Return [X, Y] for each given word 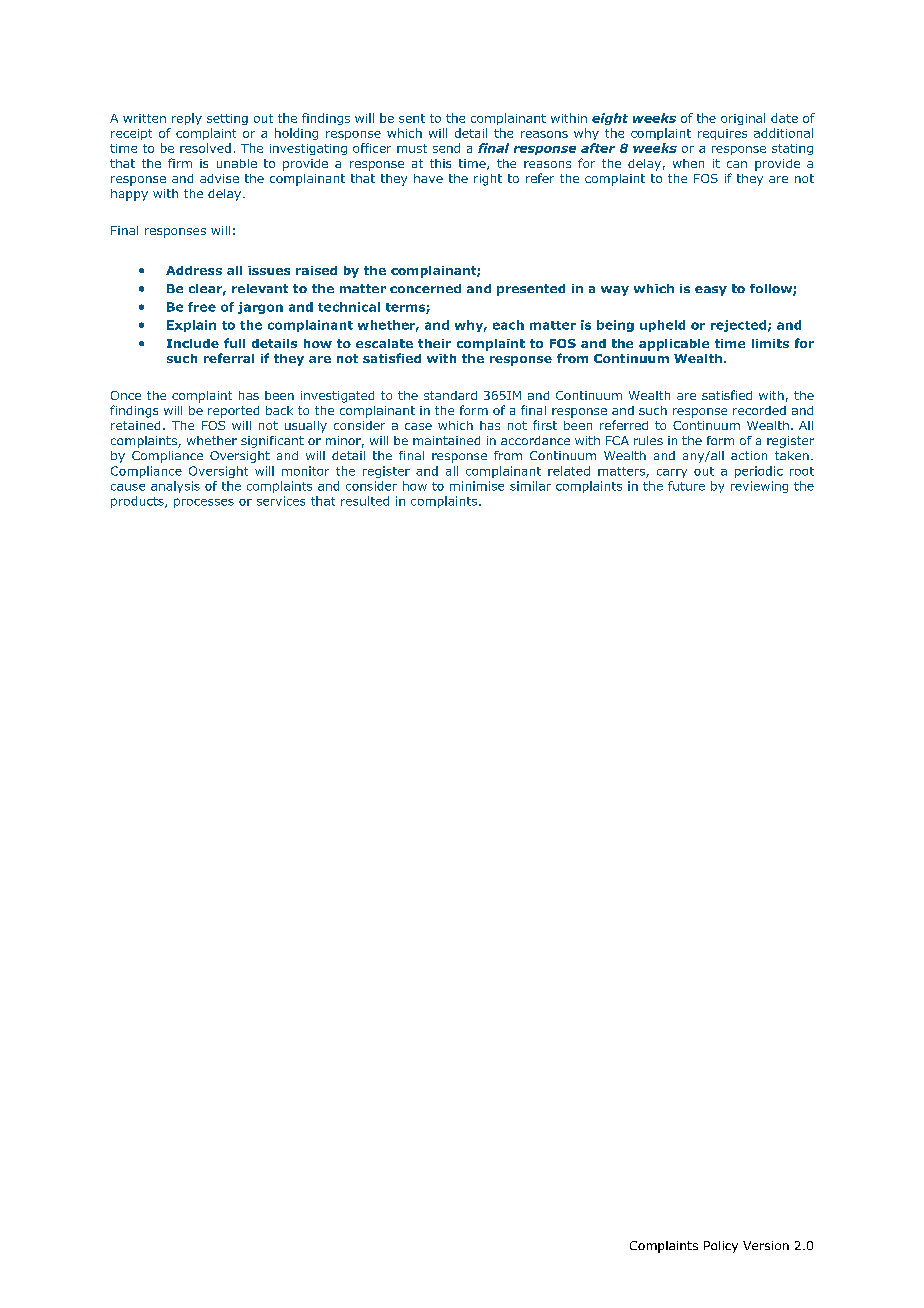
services [281, 501]
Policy [721, 1247]
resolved [205, 148]
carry [672, 473]
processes [204, 503]
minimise [477, 486]
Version [766, 1245]
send [446, 148]
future [686, 486]
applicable [674, 345]
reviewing [759, 487]
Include [193, 343]
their [434, 343]
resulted [365, 501]
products [138, 502]
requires [722, 134]
